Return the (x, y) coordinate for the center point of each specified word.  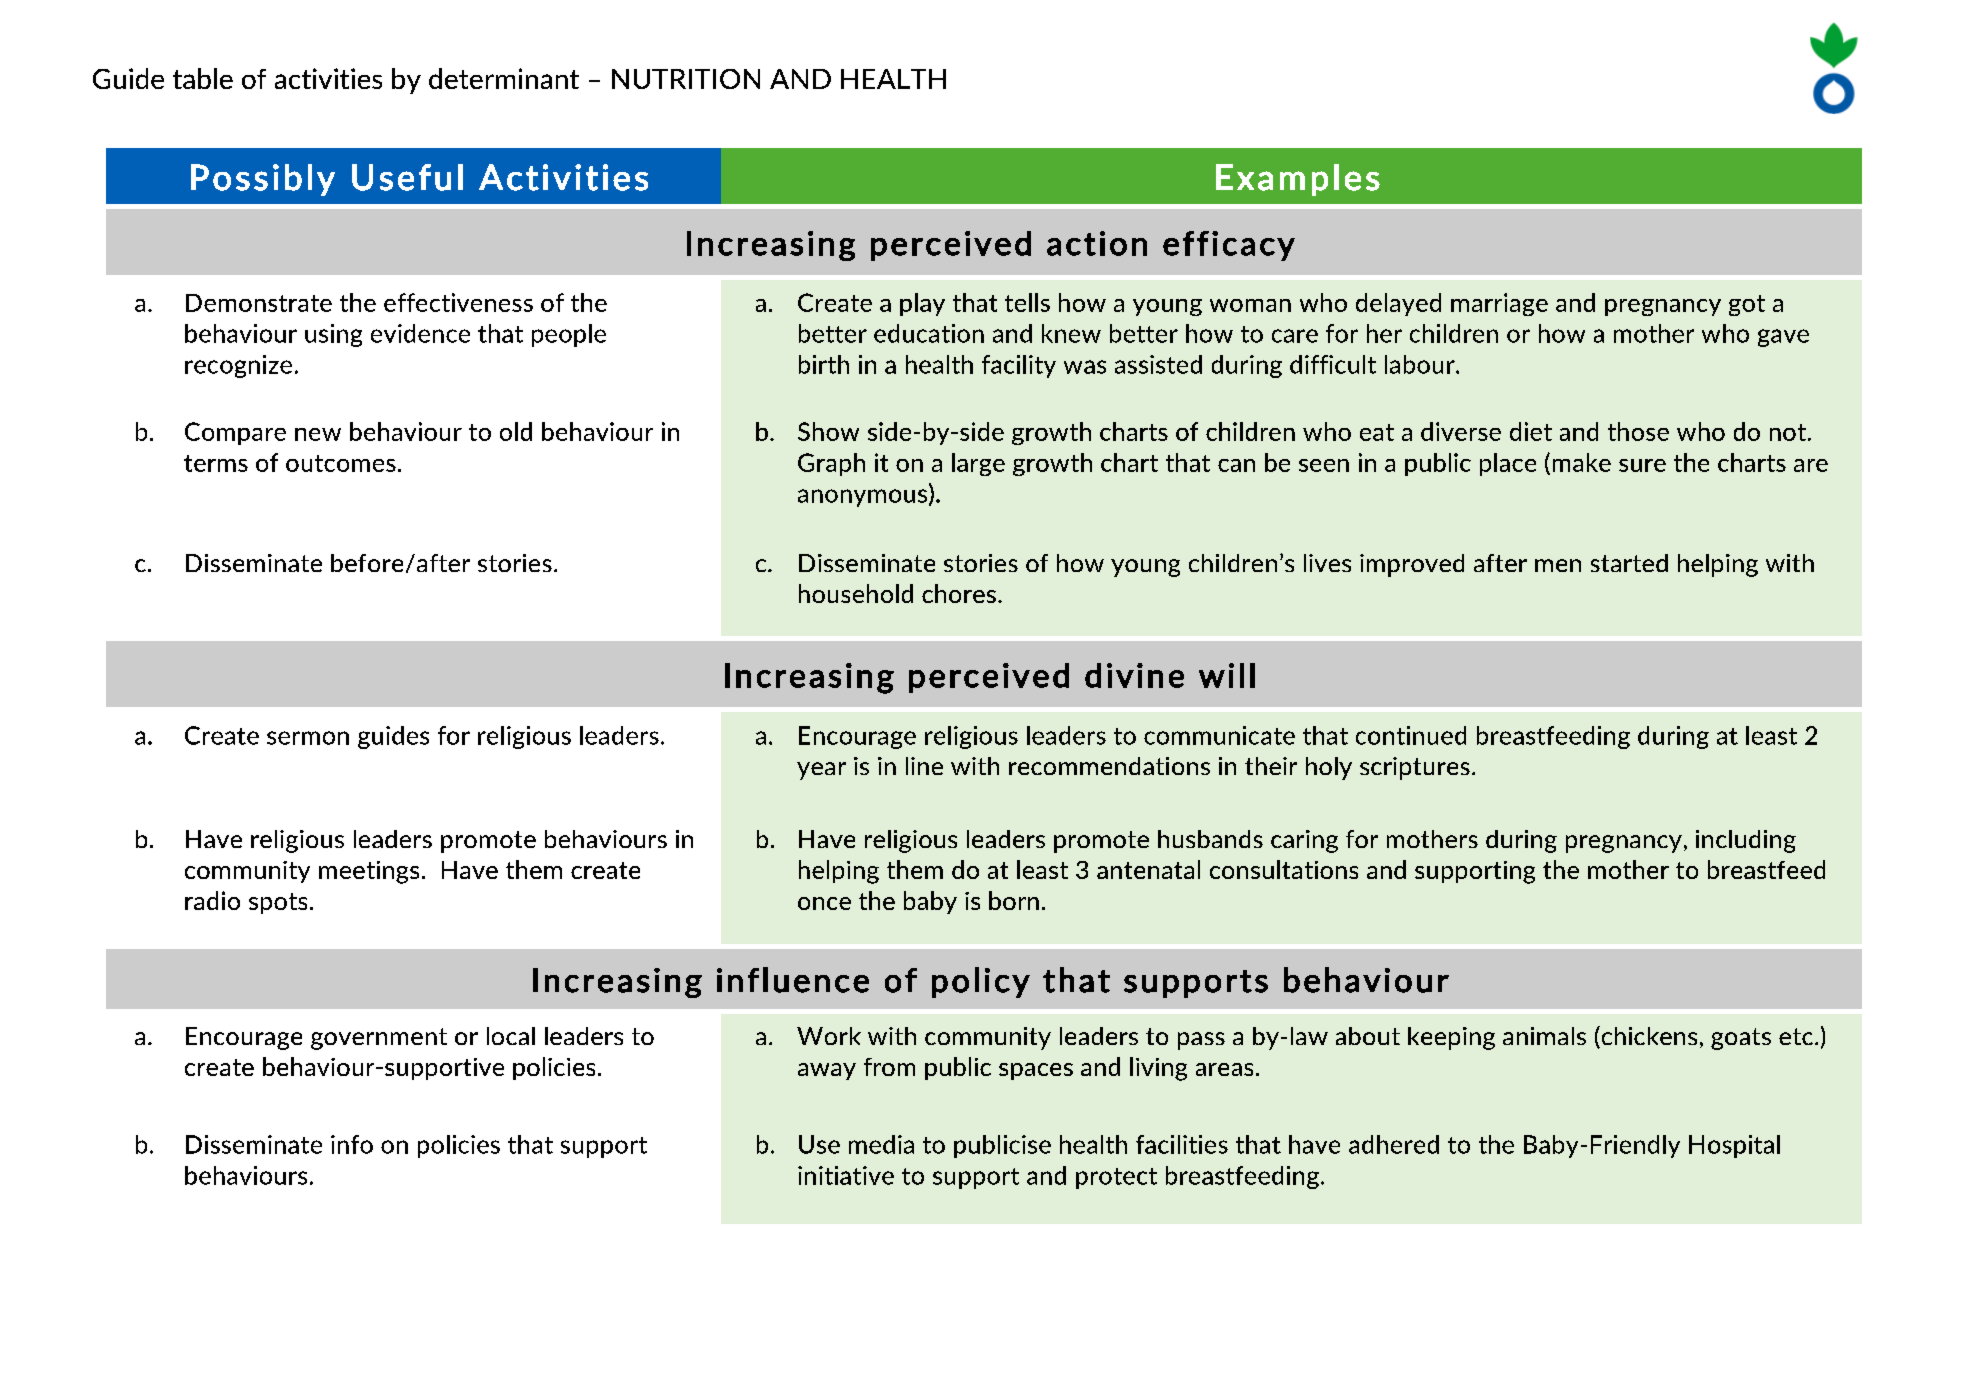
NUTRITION (686, 79)
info (352, 1144)
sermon (308, 738)
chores (959, 593)
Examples (1298, 180)
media (881, 1144)
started (1629, 563)
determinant (504, 78)
